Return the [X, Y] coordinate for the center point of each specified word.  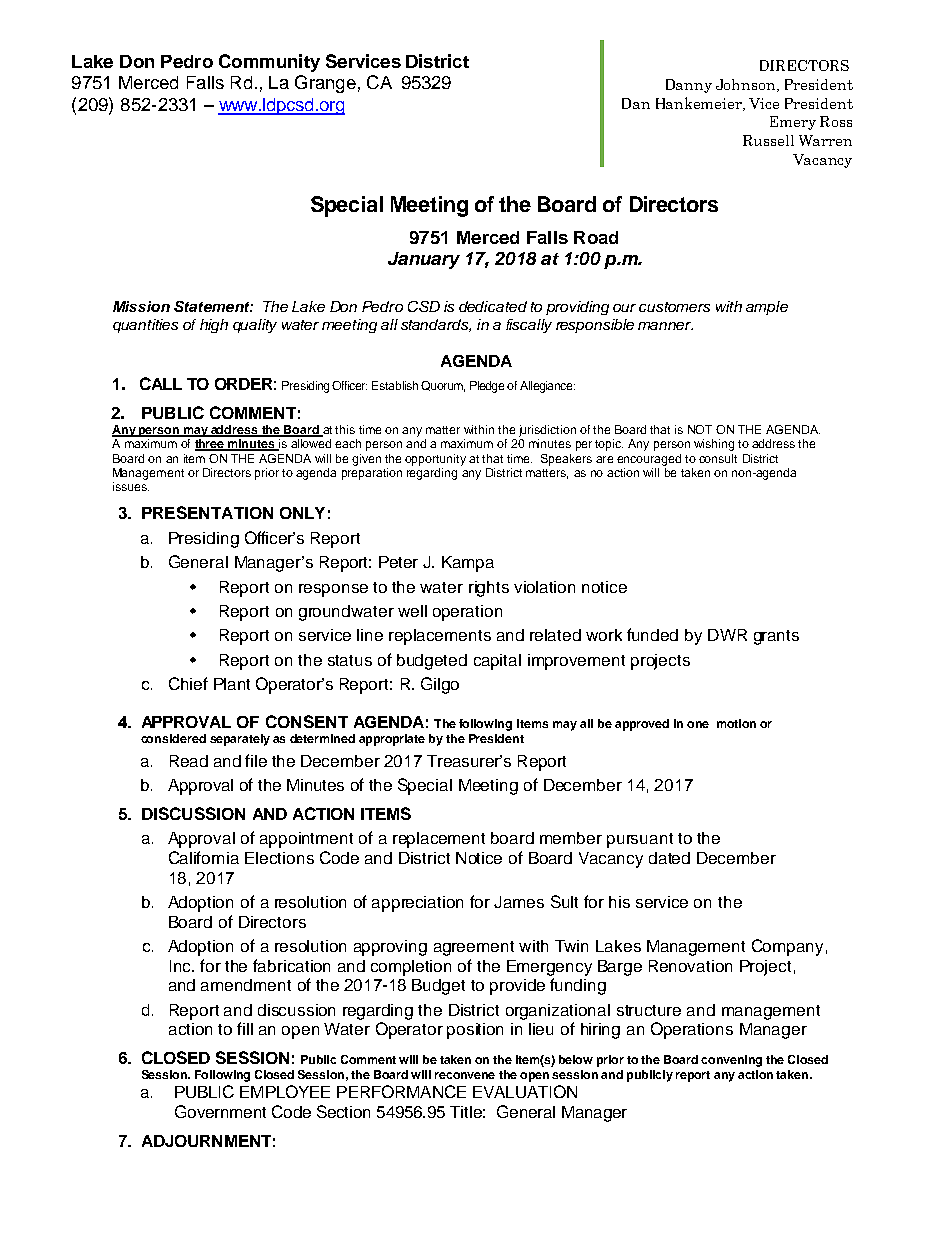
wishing [714, 445]
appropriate [392, 740]
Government [220, 1111]
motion [736, 723]
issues [131, 486]
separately [240, 740]
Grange [325, 84]
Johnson [747, 85]
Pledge [487, 387]
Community [269, 63]
